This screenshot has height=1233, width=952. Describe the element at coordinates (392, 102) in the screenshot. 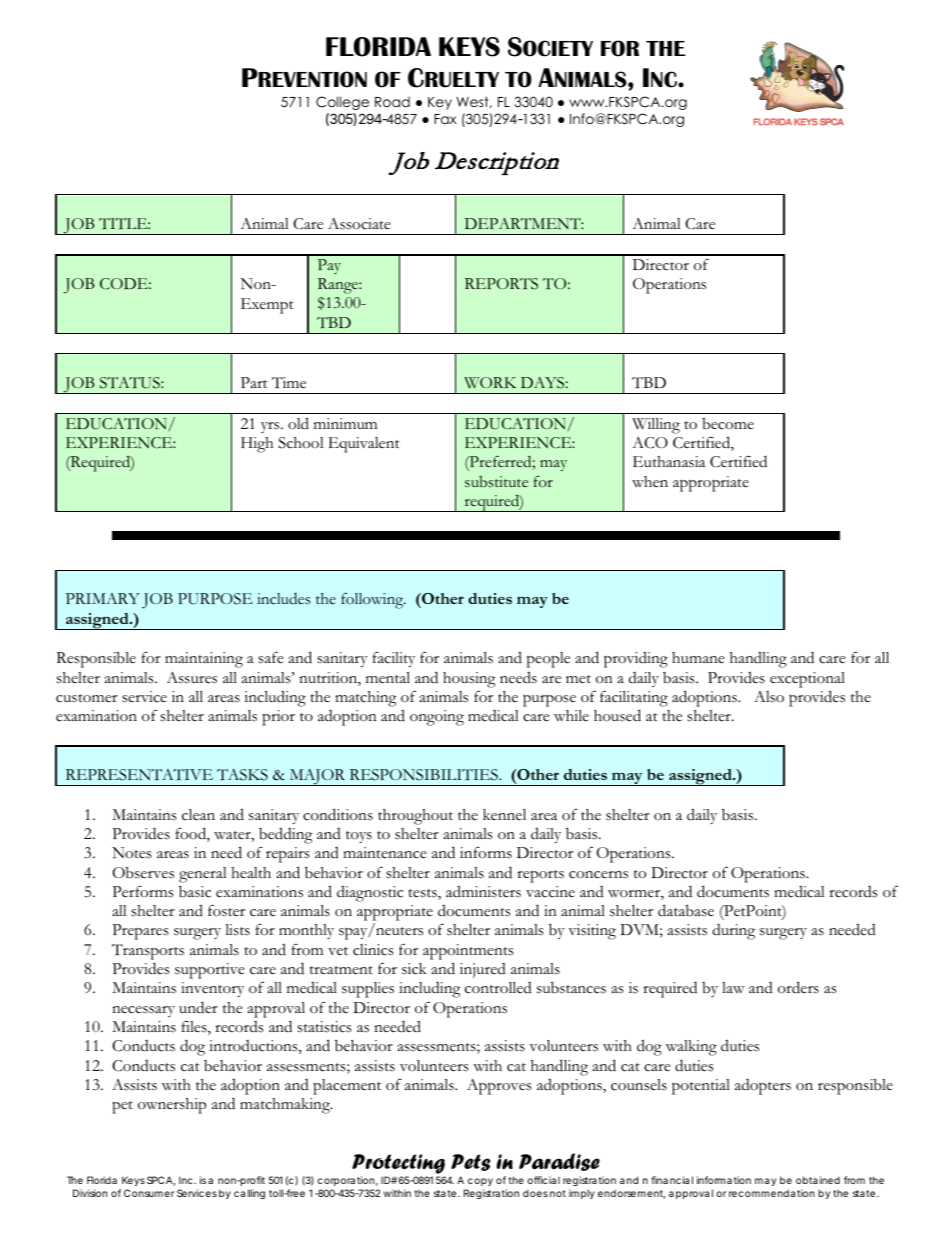

I see `Road` at that location.
